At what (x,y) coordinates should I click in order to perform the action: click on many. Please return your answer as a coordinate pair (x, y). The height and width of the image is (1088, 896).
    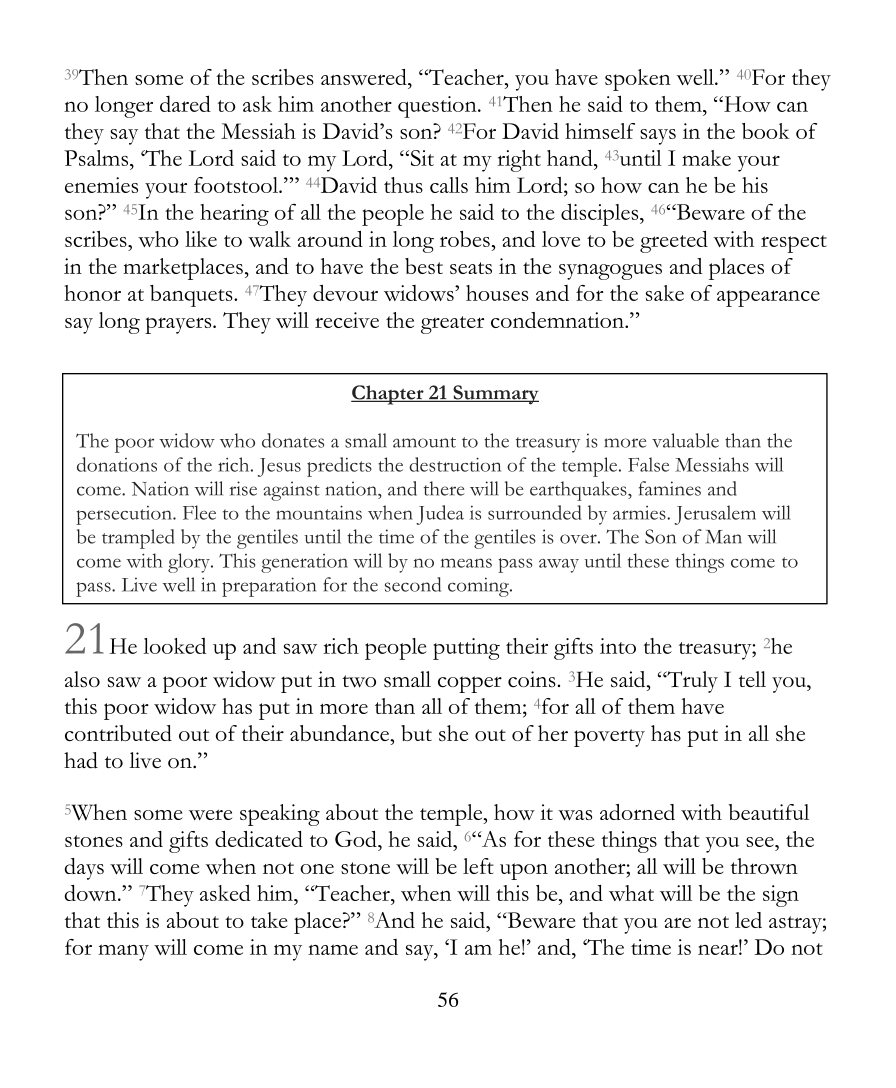
    Looking at the image, I should click on (123, 952).
